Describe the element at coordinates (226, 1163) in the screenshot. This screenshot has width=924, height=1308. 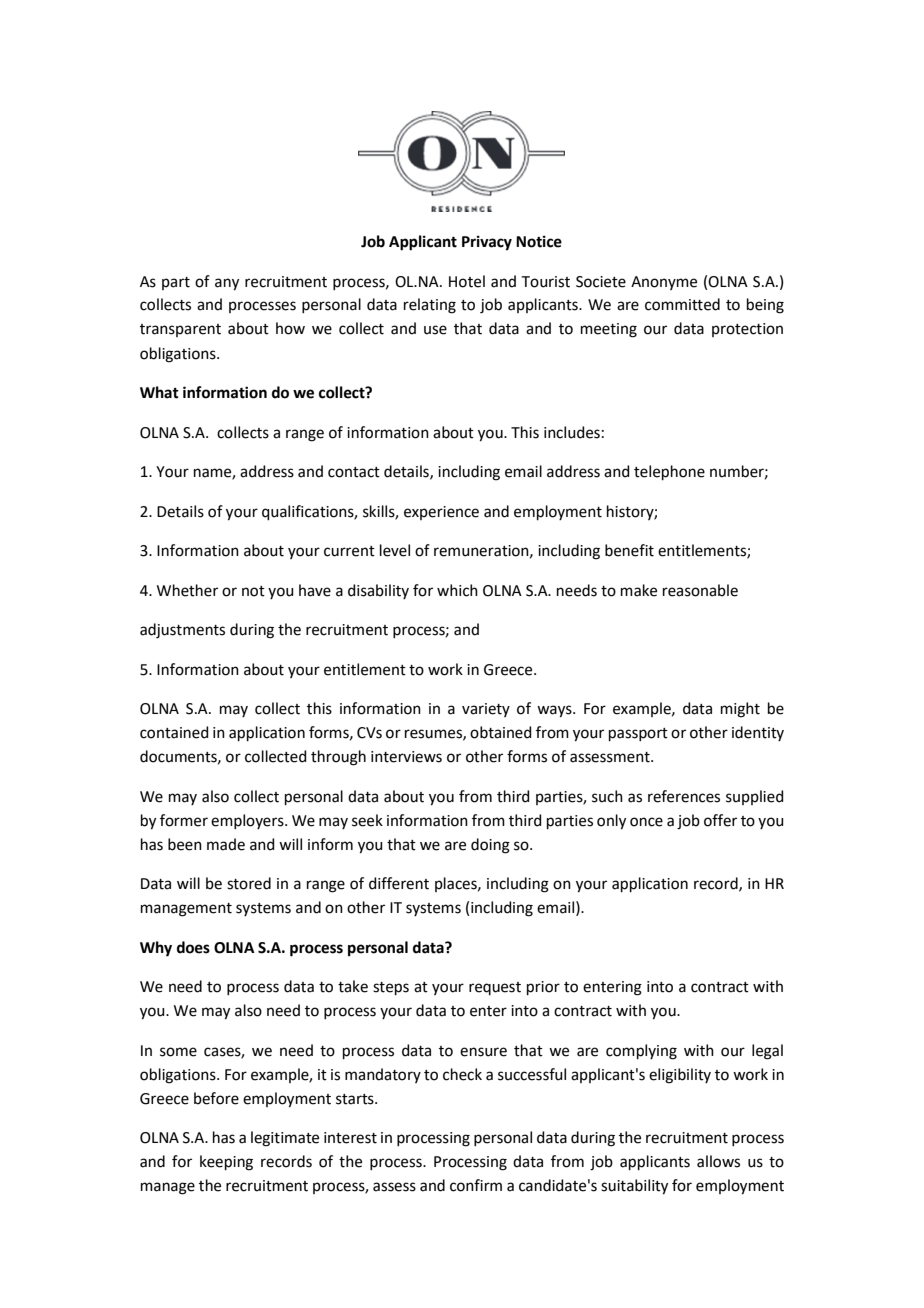
I see `keeping` at that location.
